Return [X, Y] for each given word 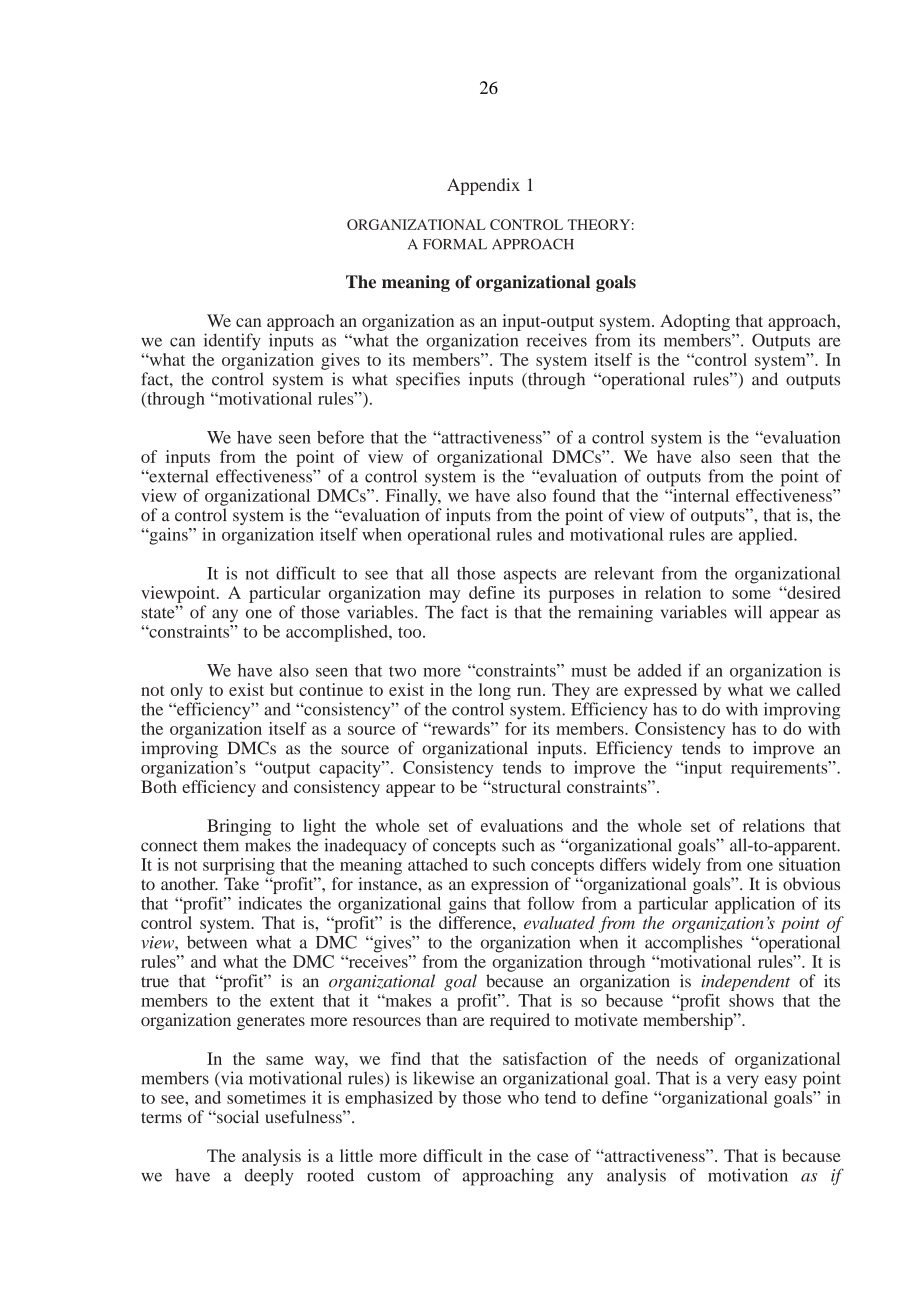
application [755, 905]
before [340, 437]
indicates [270, 903]
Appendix [483, 186]
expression [510, 887]
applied [767, 536]
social [237, 1116]
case [553, 1157]
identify [232, 342]
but [281, 689]
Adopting [695, 322]
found [574, 495]
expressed [660, 691]
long [495, 691]
